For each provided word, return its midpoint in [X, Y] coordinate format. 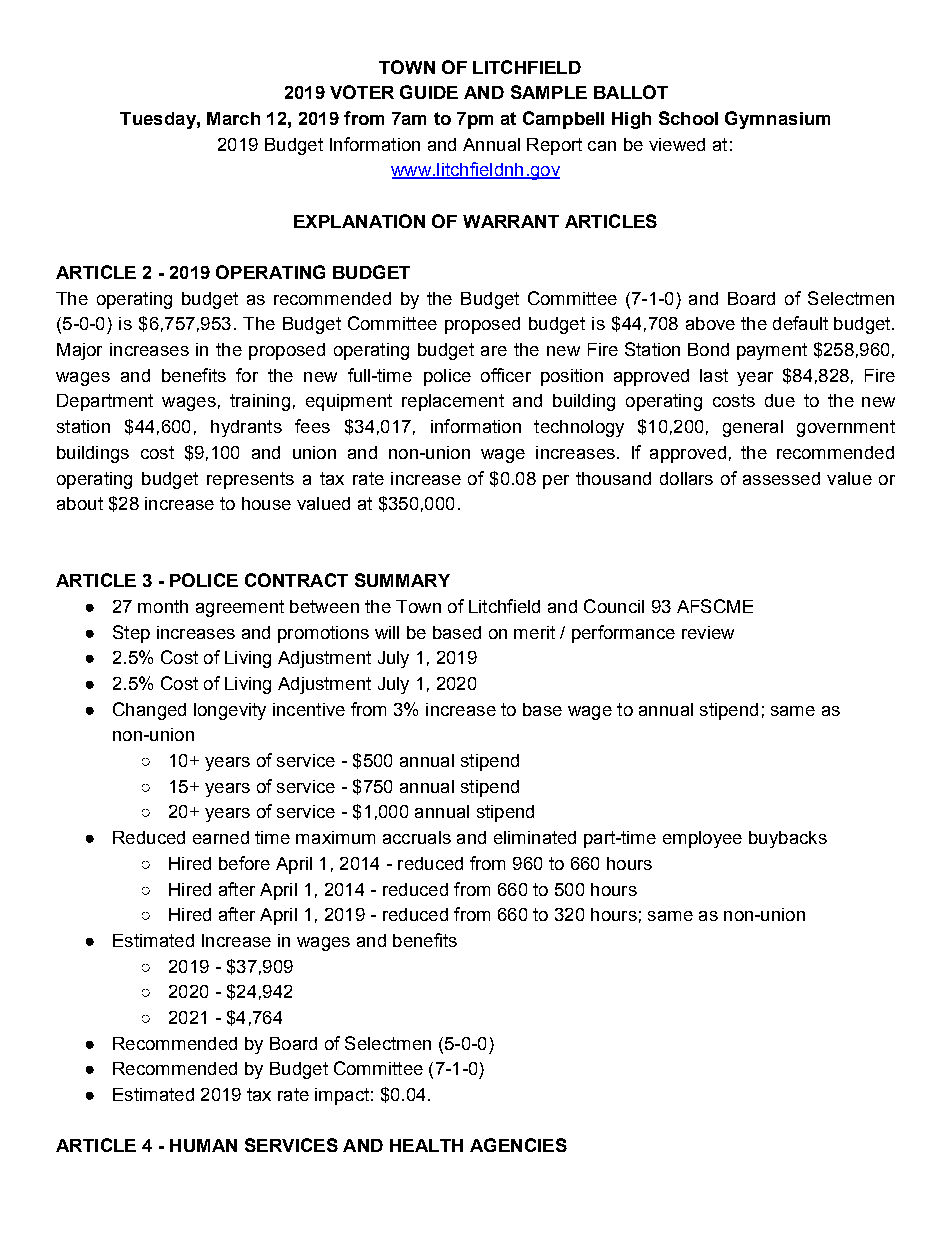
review [708, 632]
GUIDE [429, 92]
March [233, 118]
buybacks [788, 839]
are [494, 351]
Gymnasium [777, 120]
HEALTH [426, 1145]
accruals [417, 837]
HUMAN [203, 1145]
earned [221, 837]
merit [534, 632]
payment [772, 351]
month [163, 606]
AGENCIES [518, 1145]
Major [79, 351]
